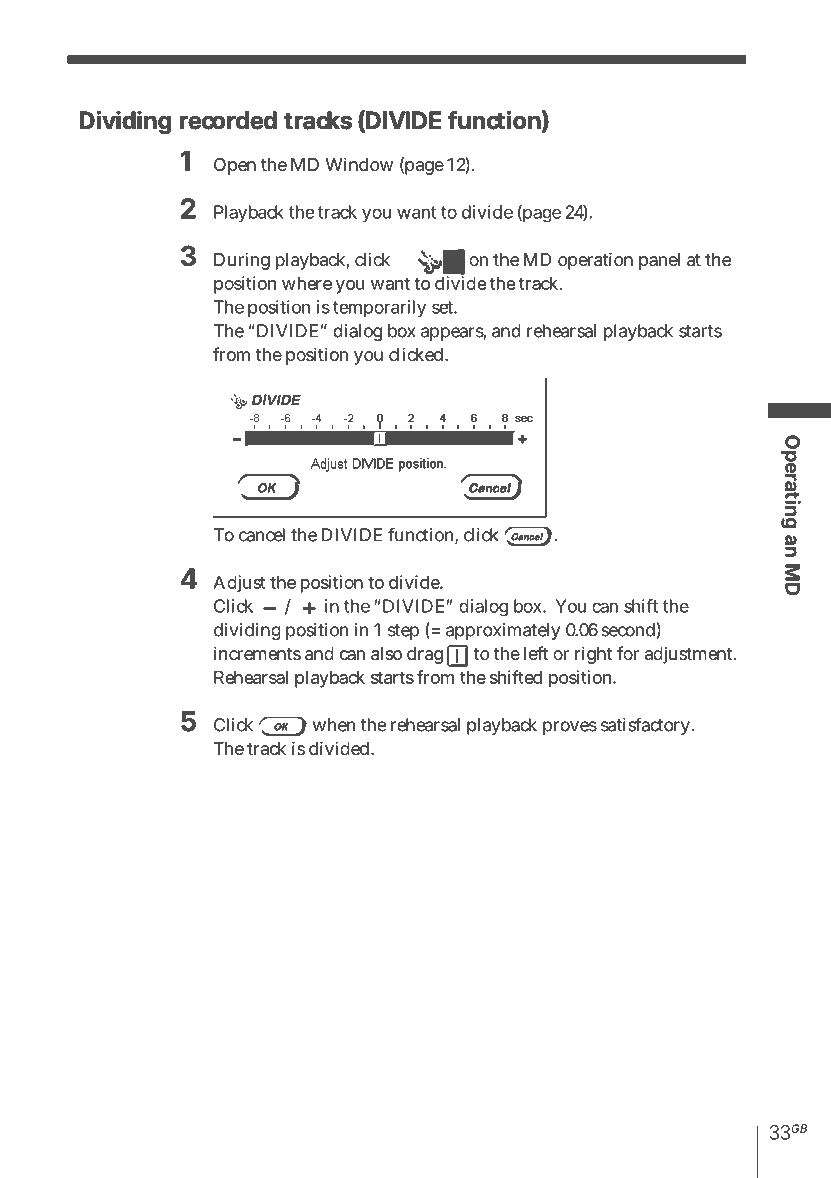 The image size is (831, 1178). What do you see at coordinates (425, 655) in the screenshot?
I see `drag` at bounding box center [425, 655].
